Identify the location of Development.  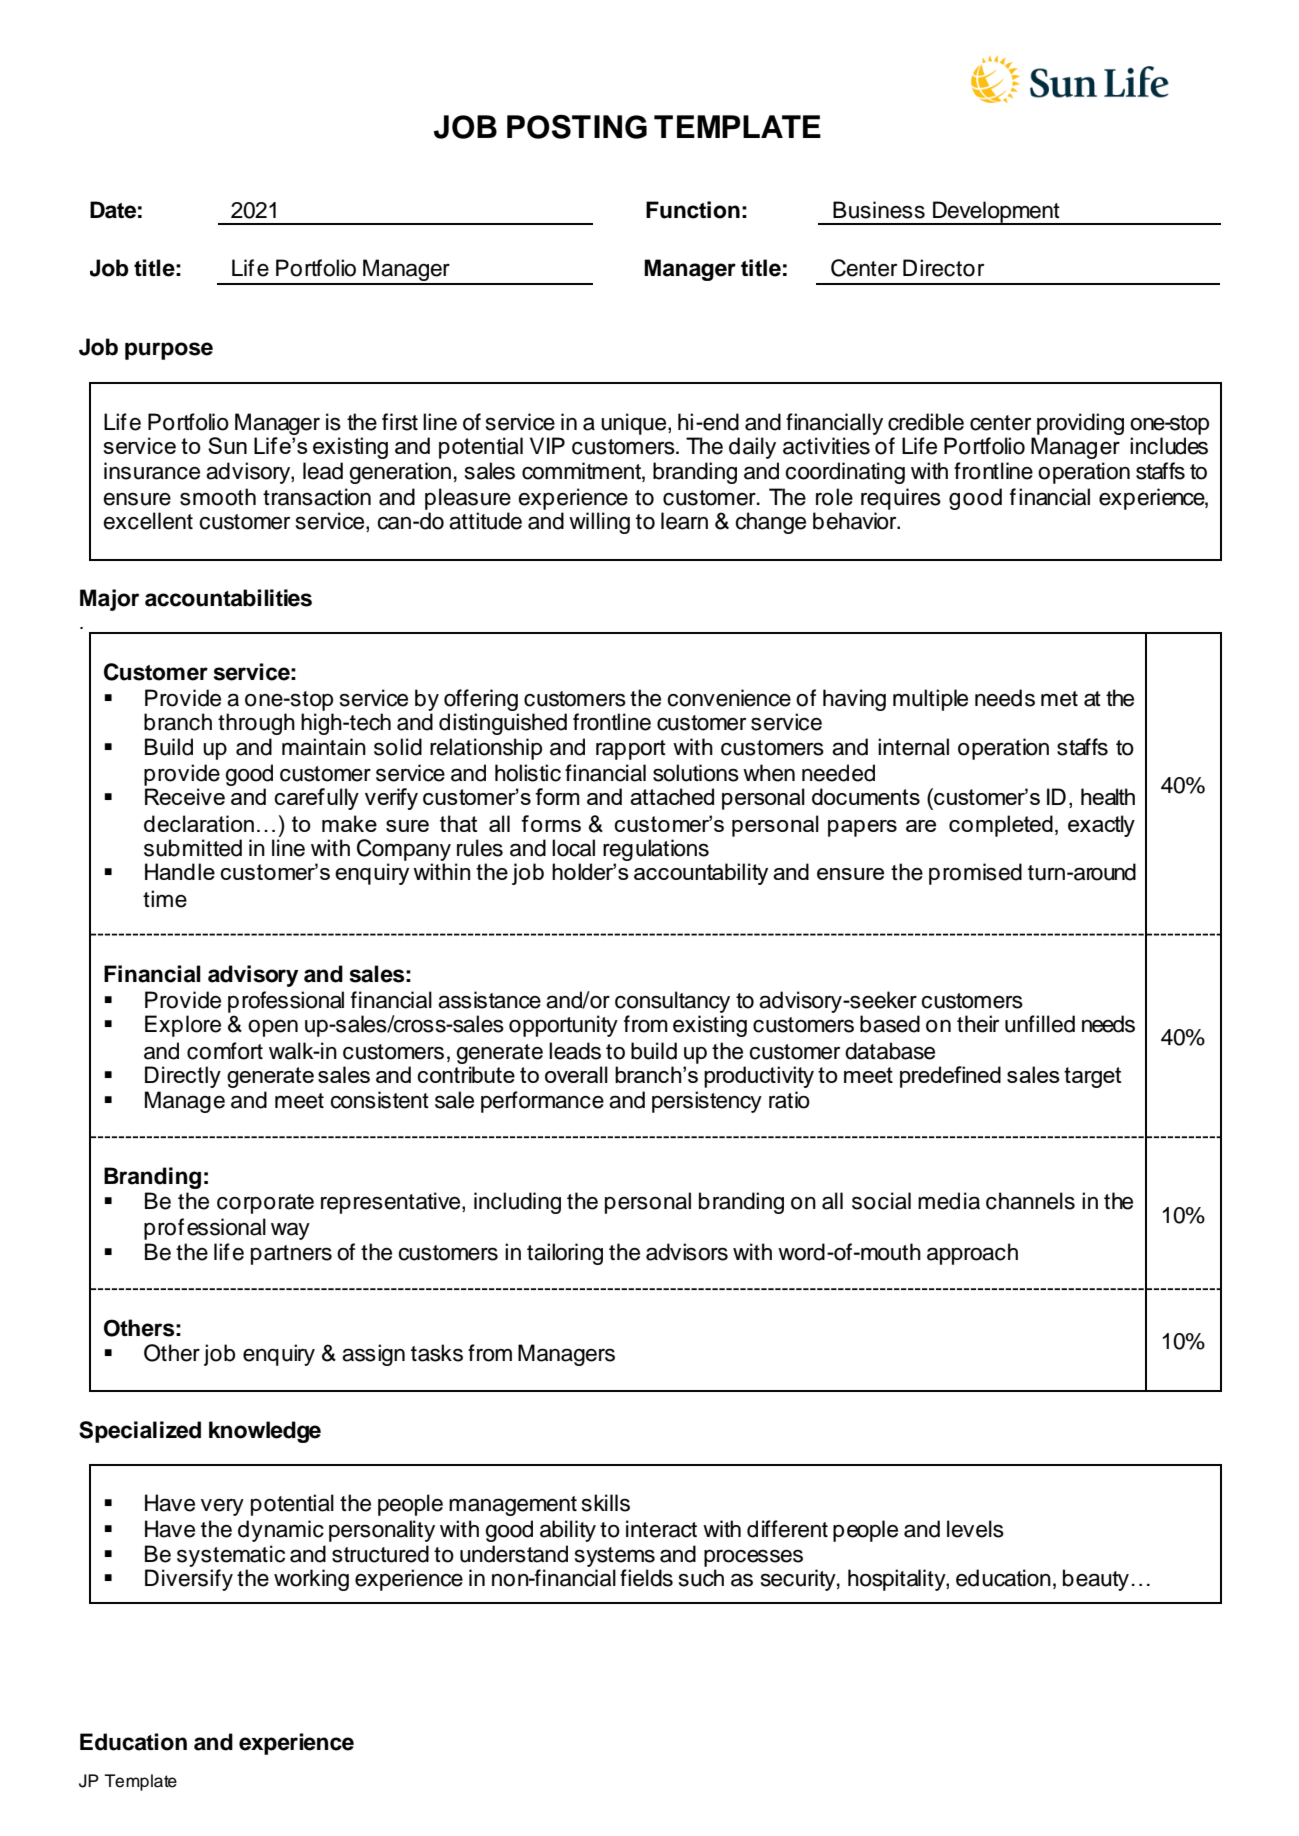
(996, 213).
